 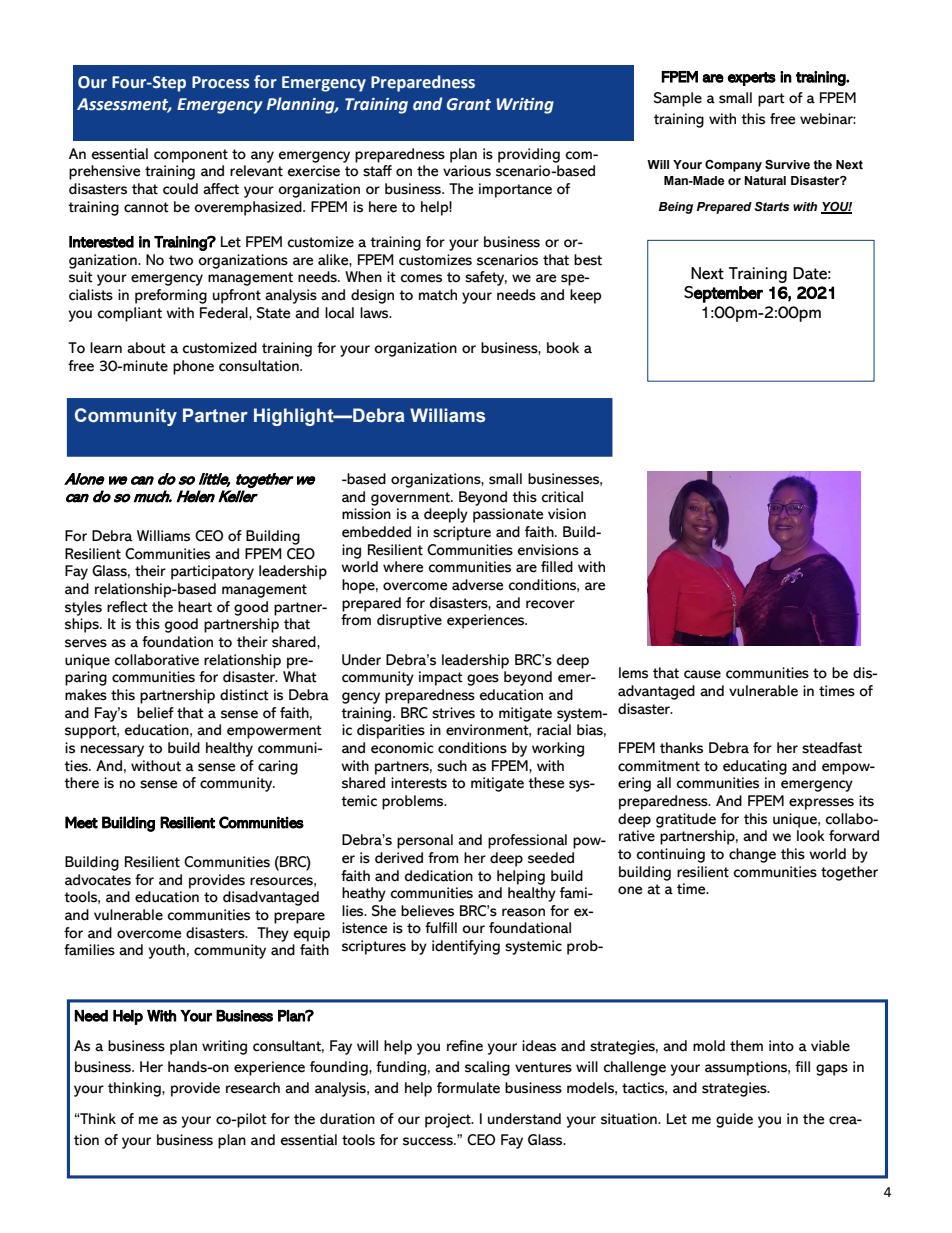 What do you see at coordinates (253, 1088) in the document?
I see `research` at bounding box center [253, 1088].
